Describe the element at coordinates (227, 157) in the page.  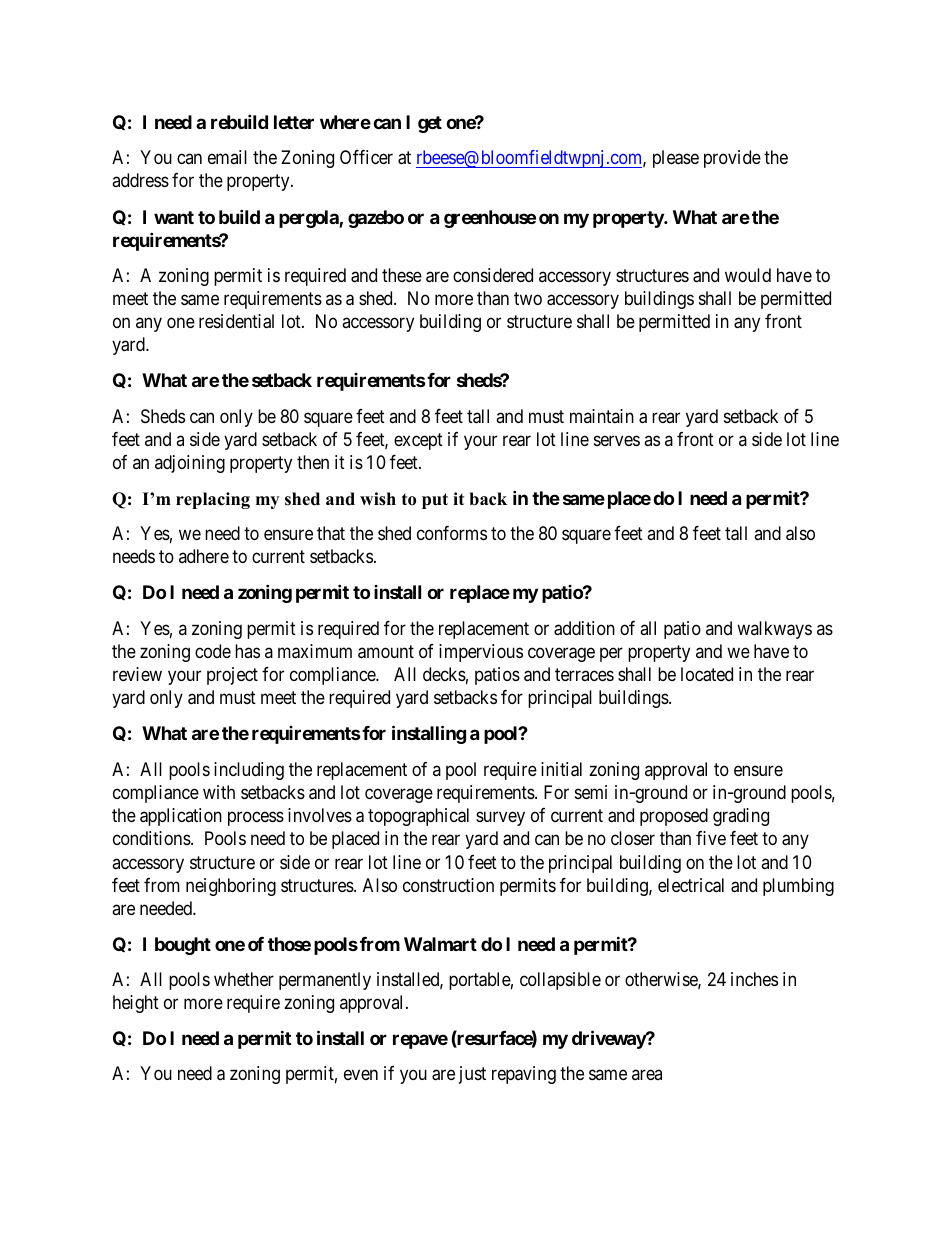
I see `email` at that location.
